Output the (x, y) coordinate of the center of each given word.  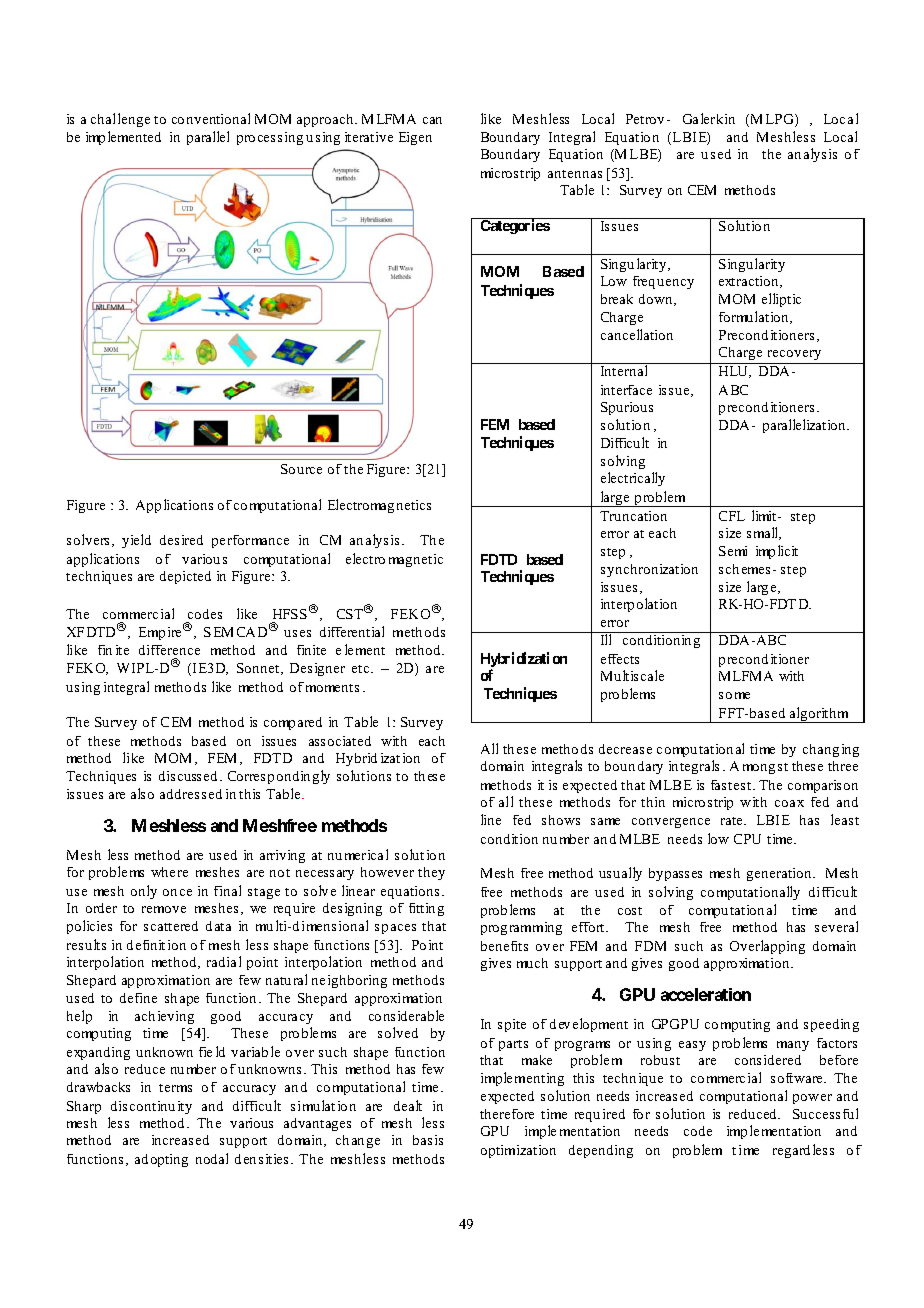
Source (301, 469)
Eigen (415, 138)
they (431, 873)
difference (169, 650)
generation (780, 874)
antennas (575, 174)
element (360, 649)
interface (626, 390)
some (734, 695)
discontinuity (151, 1107)
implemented (123, 138)
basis (428, 1140)
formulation (755, 317)
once (177, 892)
